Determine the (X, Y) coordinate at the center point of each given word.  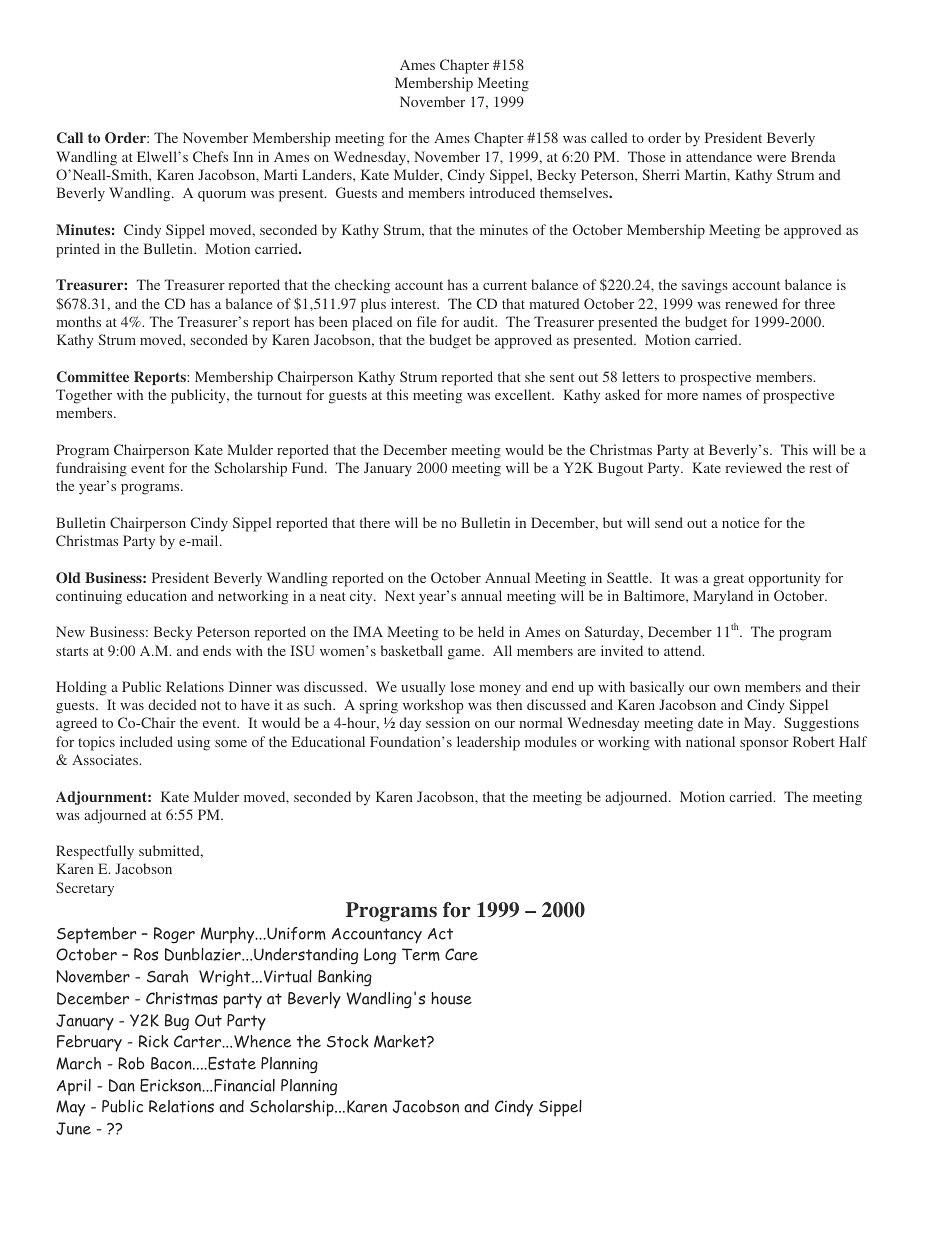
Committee (93, 377)
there (375, 522)
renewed (751, 303)
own (727, 688)
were (771, 158)
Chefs (210, 156)
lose (463, 686)
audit (480, 321)
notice (740, 522)
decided (172, 704)
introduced (502, 192)
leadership (488, 743)
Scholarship (250, 469)
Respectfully (95, 852)
